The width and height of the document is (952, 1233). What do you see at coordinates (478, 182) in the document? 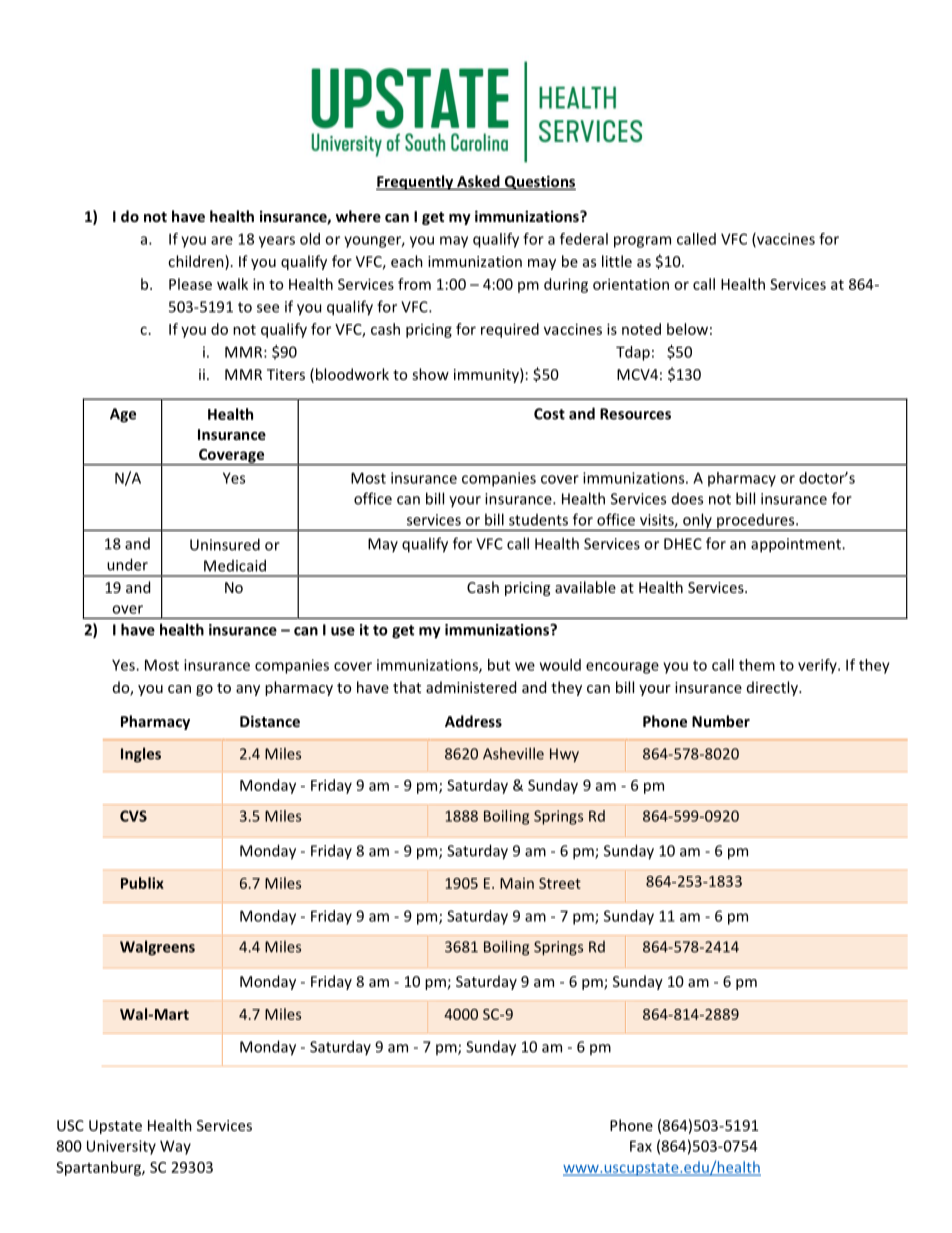
I see `Asked` at bounding box center [478, 182].
